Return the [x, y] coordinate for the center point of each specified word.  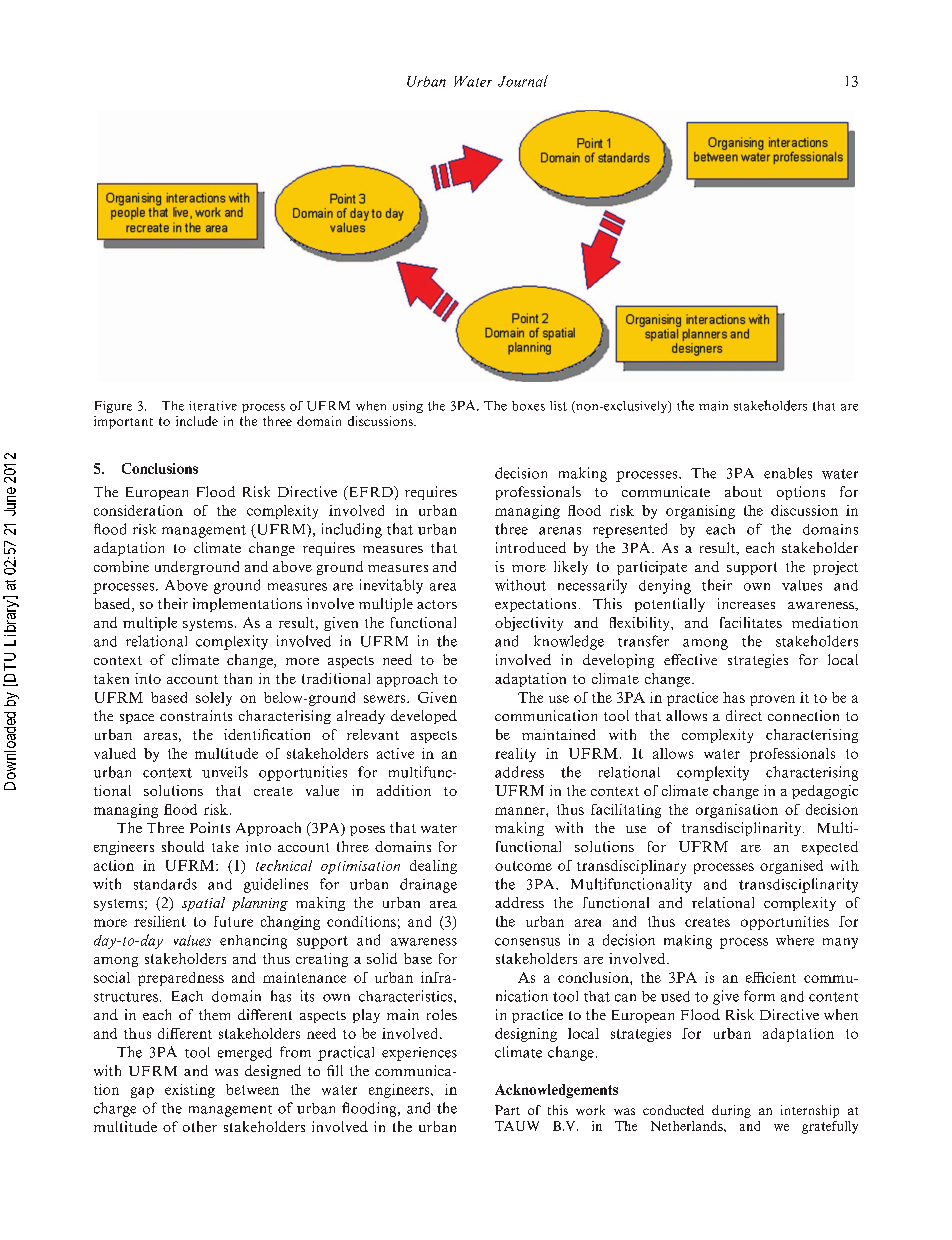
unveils [225, 772]
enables [788, 473]
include [197, 421]
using [408, 407]
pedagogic [825, 792]
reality [515, 755]
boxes [528, 406]
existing [190, 1091]
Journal [523, 81]
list [558, 406]
